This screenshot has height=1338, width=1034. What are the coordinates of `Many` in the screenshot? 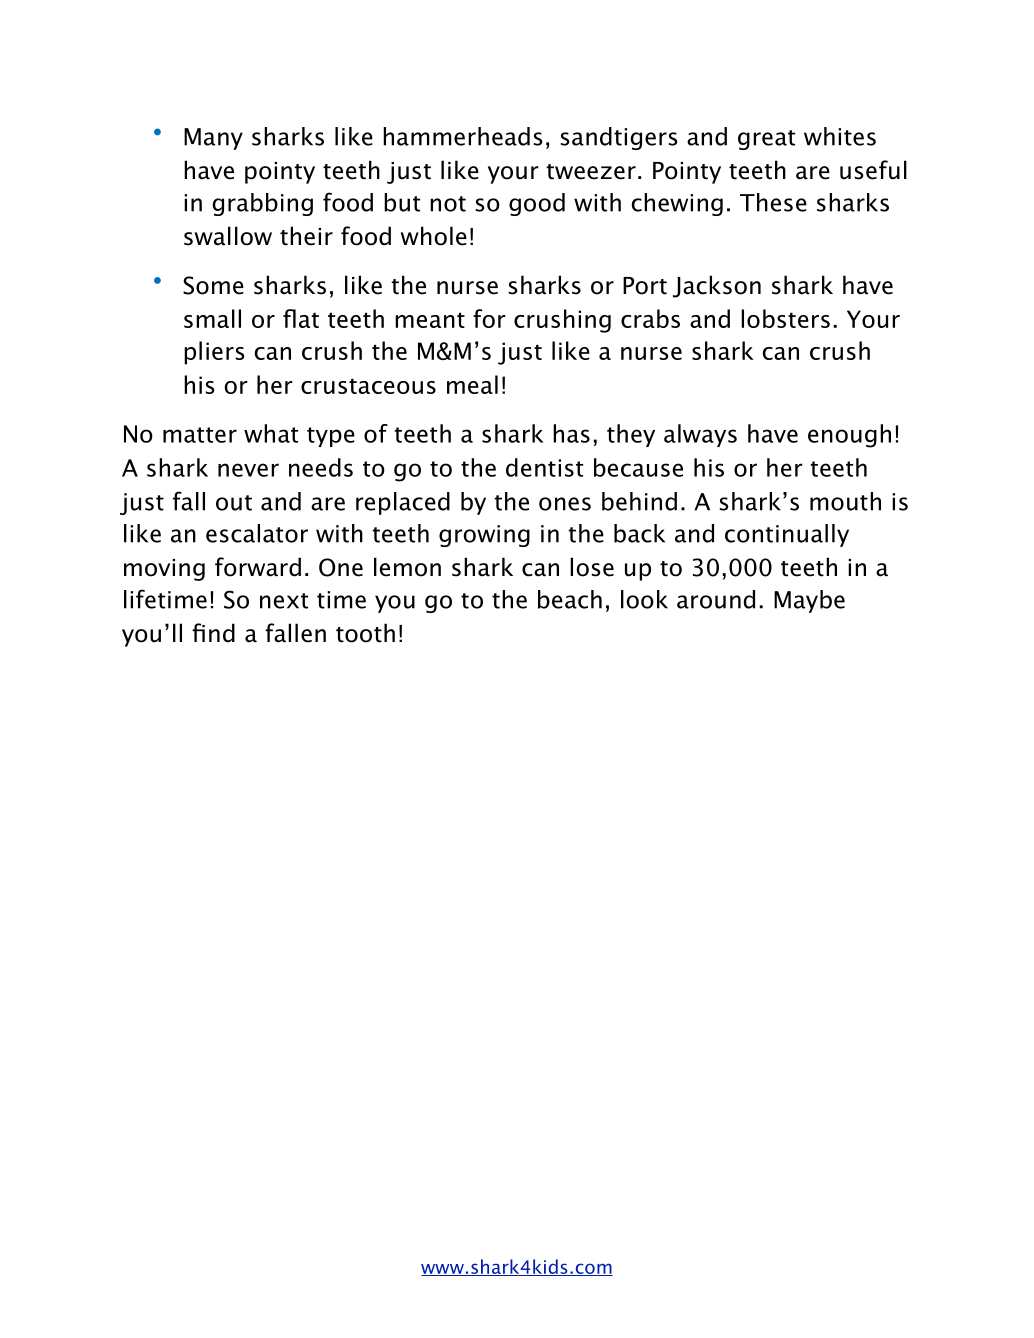 It's located at (213, 139).
